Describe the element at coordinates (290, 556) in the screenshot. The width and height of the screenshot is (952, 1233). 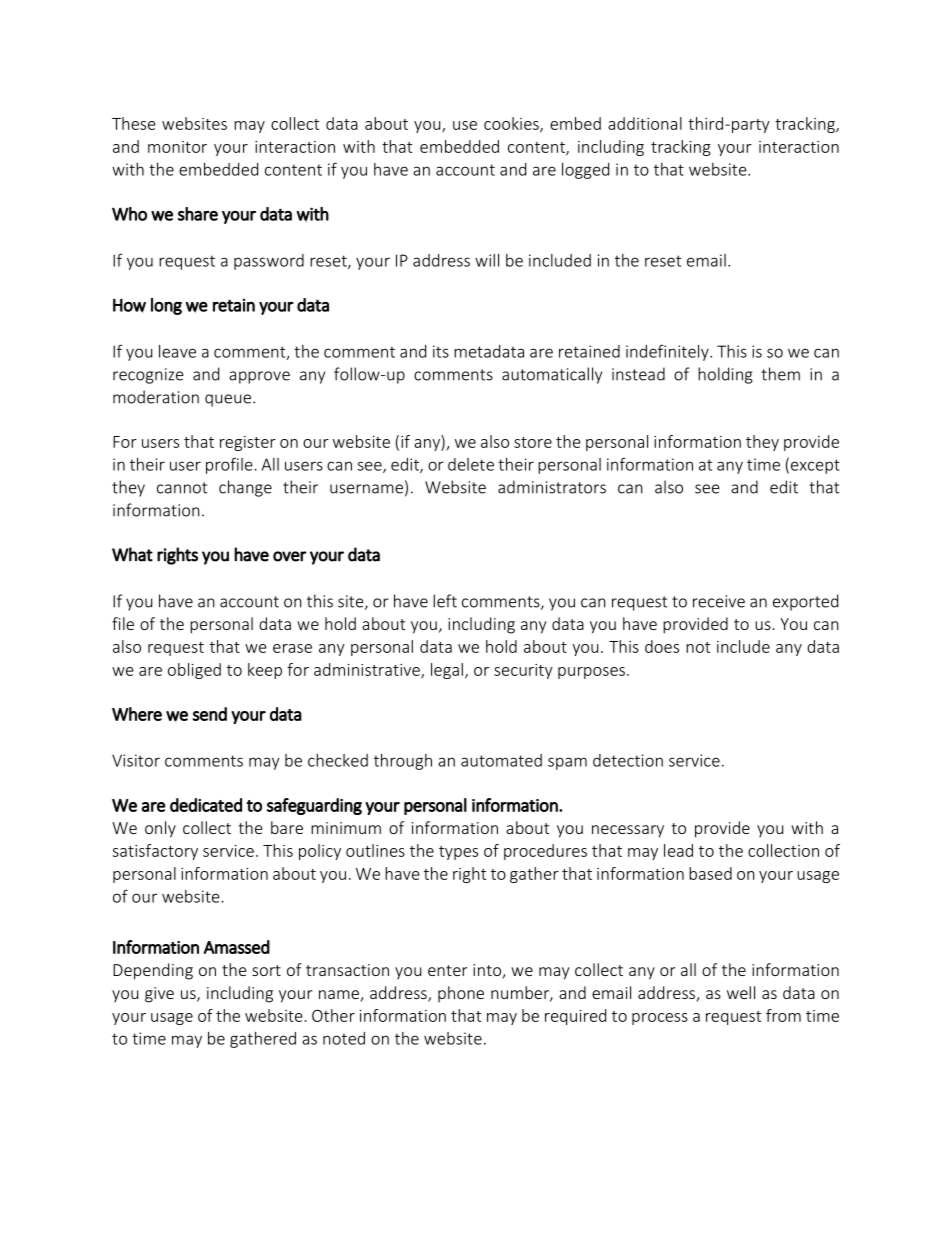
I see `over` at that location.
